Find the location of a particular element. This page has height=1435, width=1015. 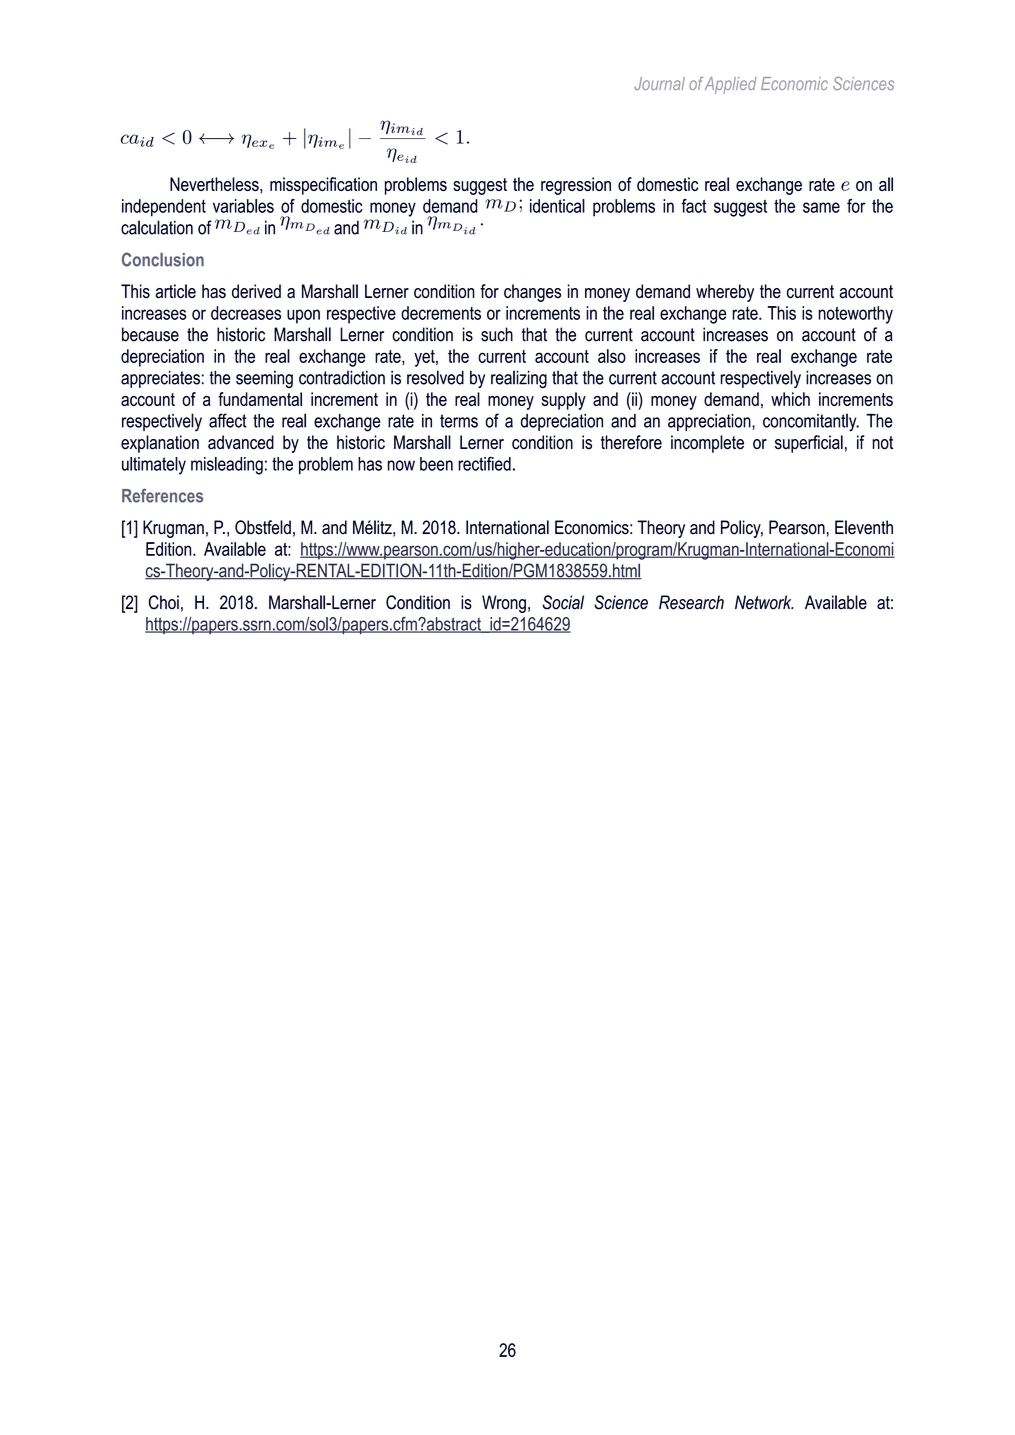

decreases is located at coordinates (246, 313).
